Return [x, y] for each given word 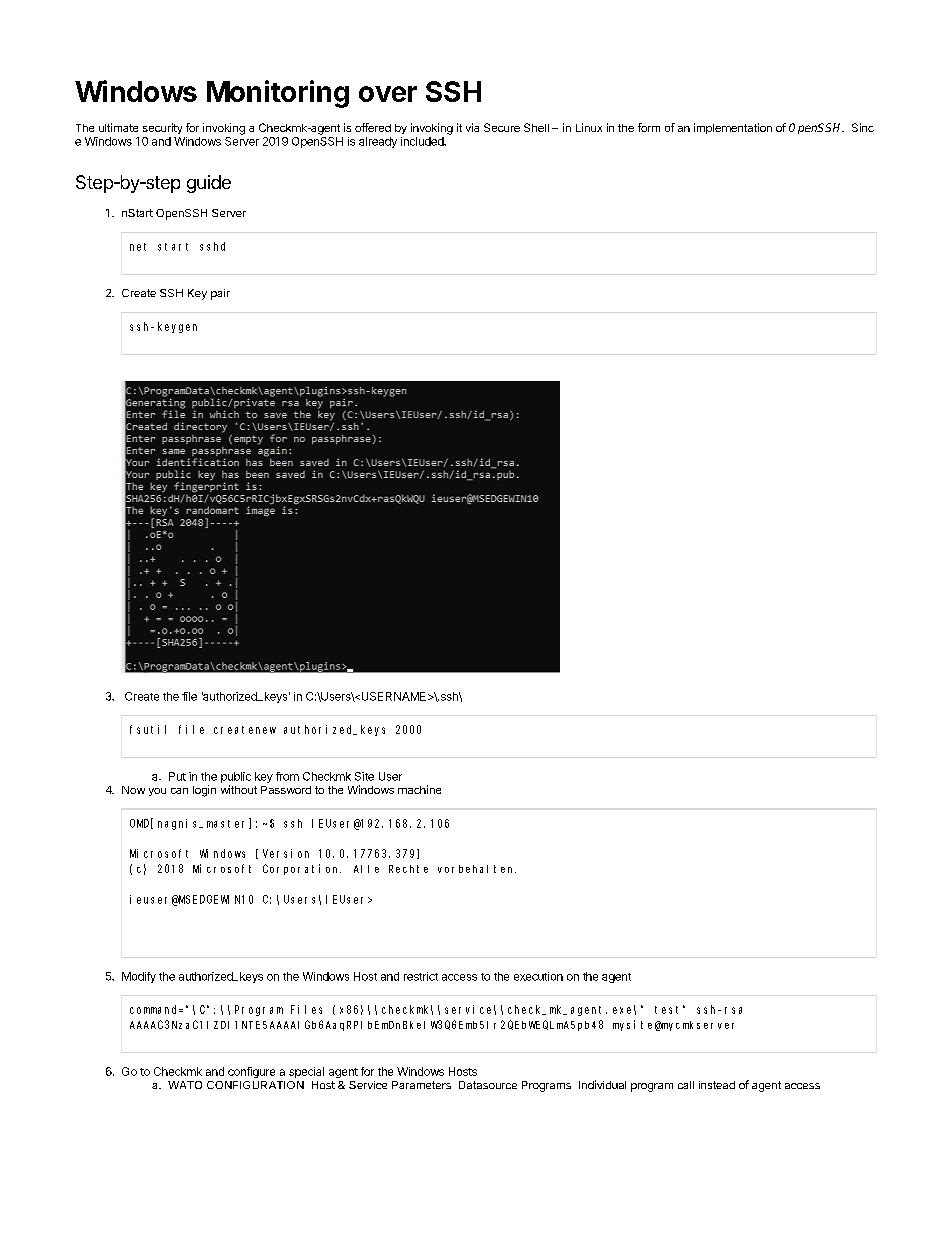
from [287, 776]
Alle [366, 869]
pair [220, 294]
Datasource [488, 1085]
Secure [502, 127]
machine [419, 789]
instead [717, 1085]
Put [177, 776]
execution [538, 976]
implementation [733, 128]
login [204, 791]
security [162, 128]
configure [251, 1072]
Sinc [863, 127]
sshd [212, 246]
